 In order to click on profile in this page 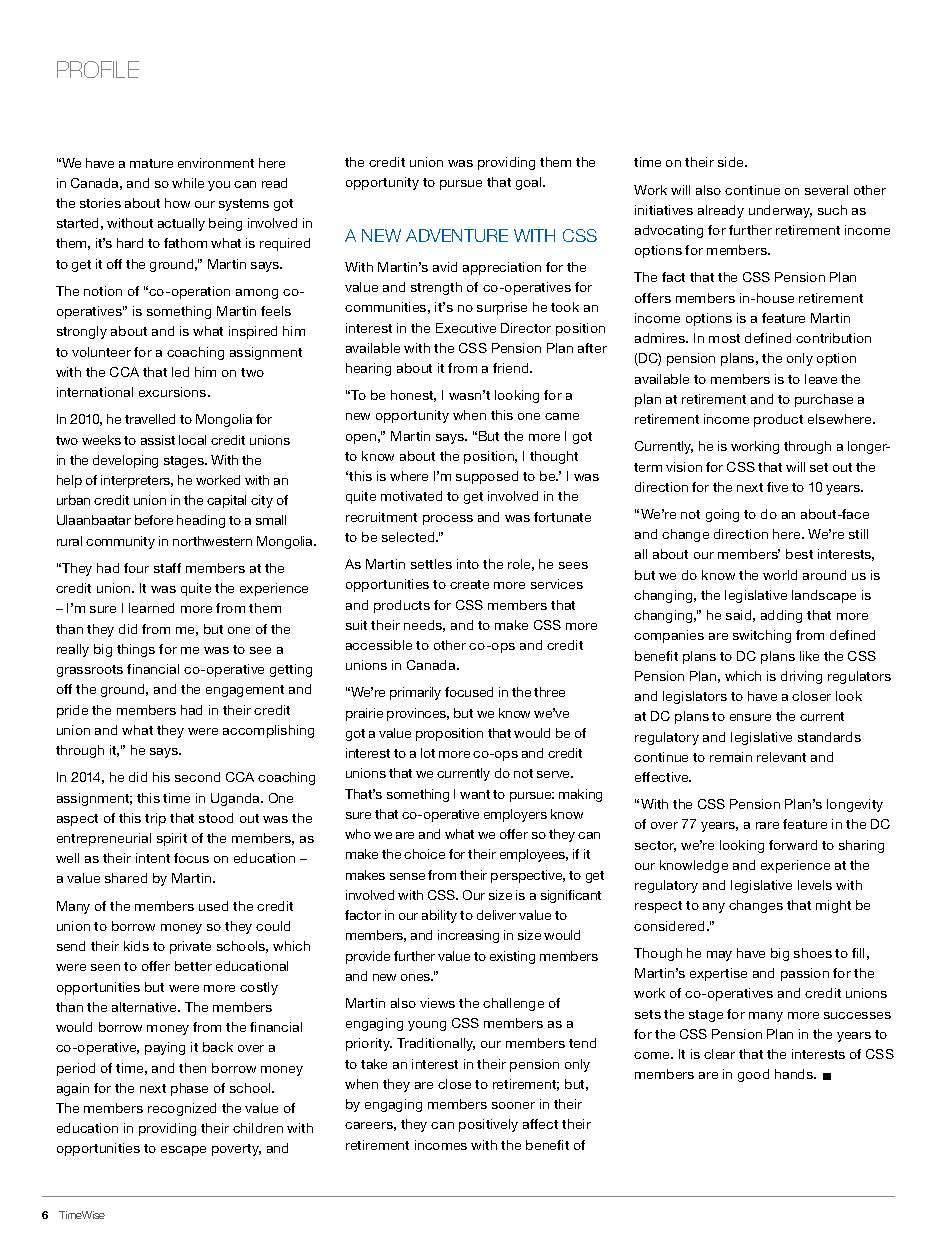, I will do `click(98, 69)`.
